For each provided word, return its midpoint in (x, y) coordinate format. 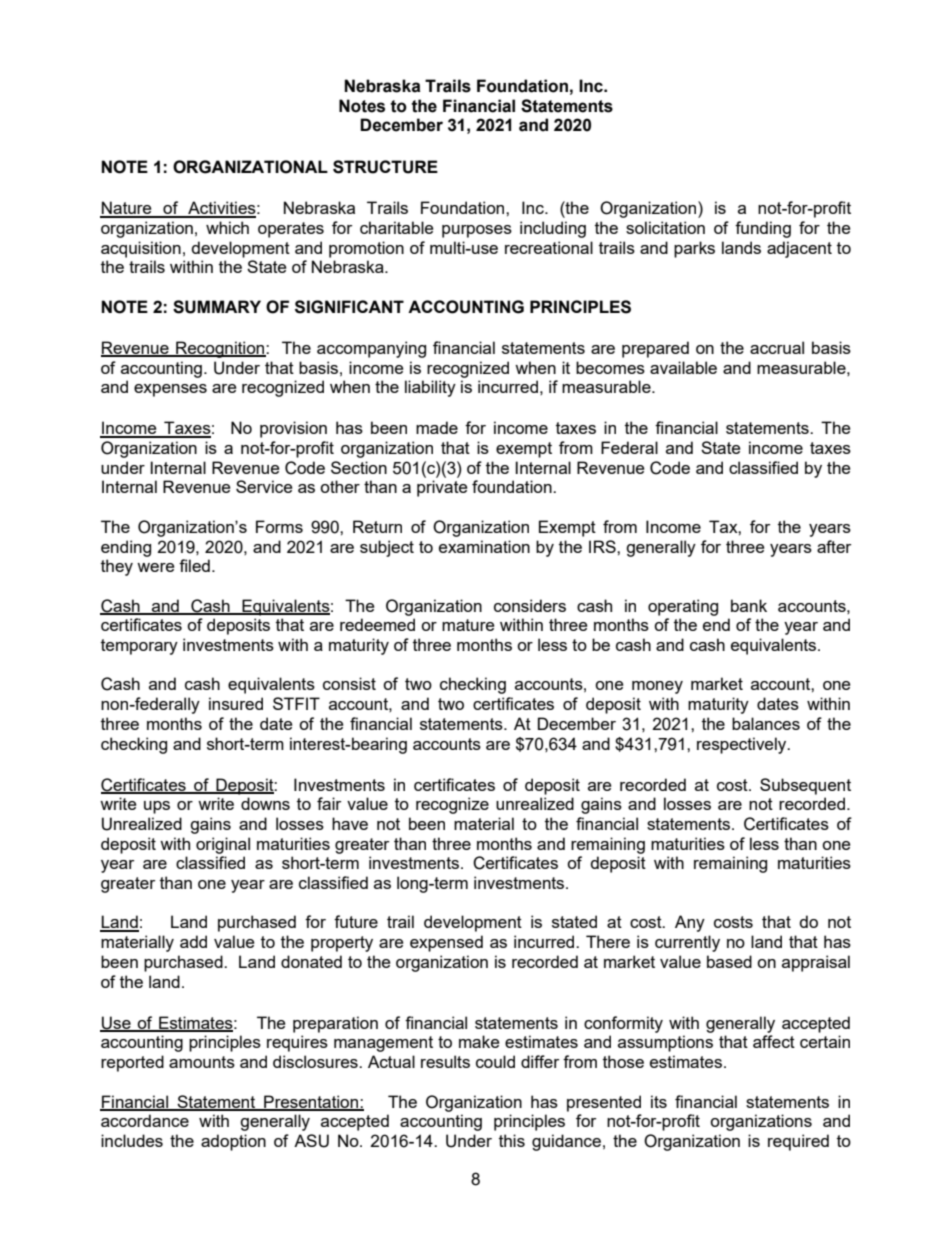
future (356, 921)
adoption (233, 1142)
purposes (477, 231)
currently (687, 943)
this (512, 1140)
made (437, 427)
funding (763, 229)
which (227, 227)
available (683, 367)
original (223, 845)
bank (749, 605)
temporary (139, 647)
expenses (170, 390)
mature (468, 625)
